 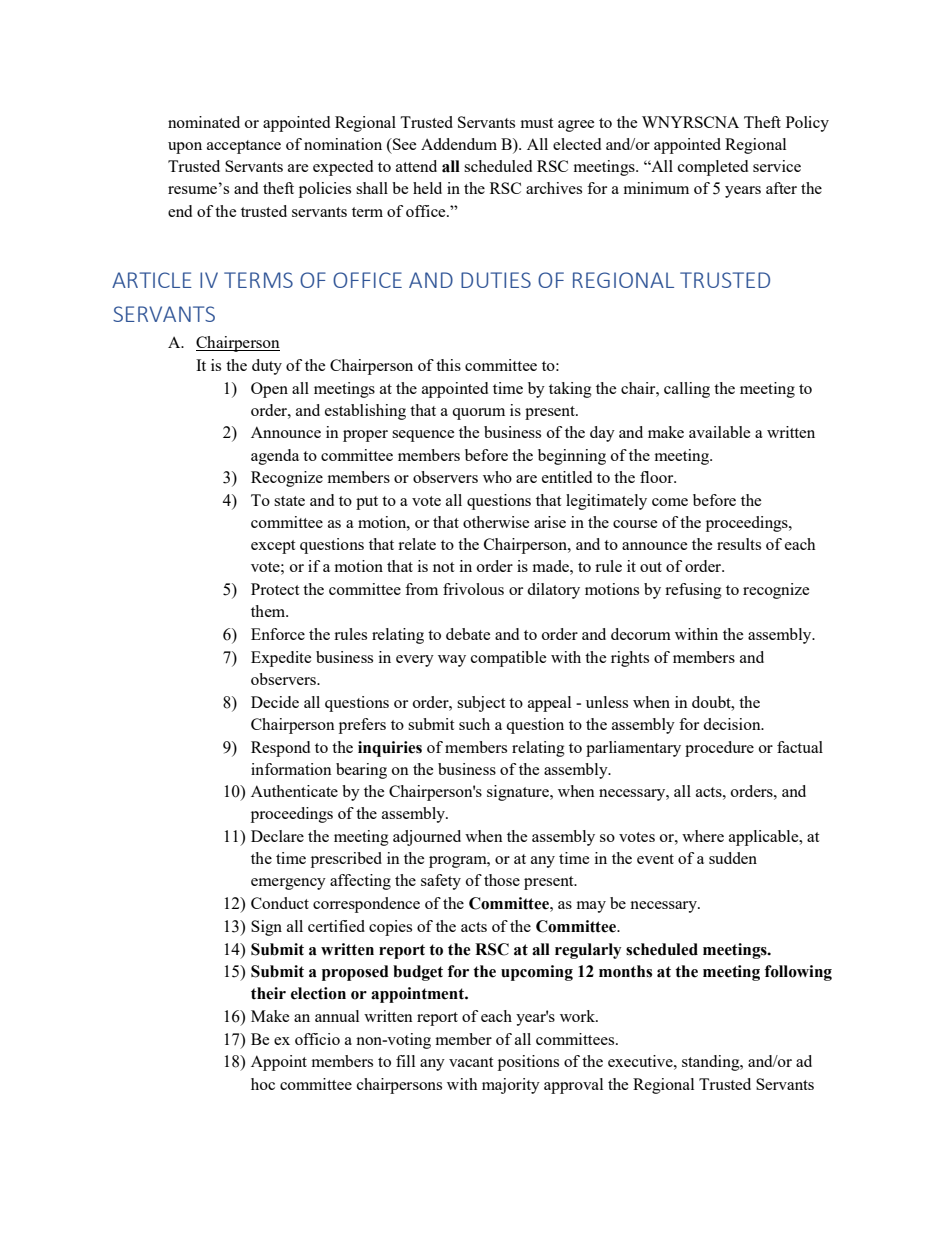 I want to click on hoc, so click(x=263, y=1084).
